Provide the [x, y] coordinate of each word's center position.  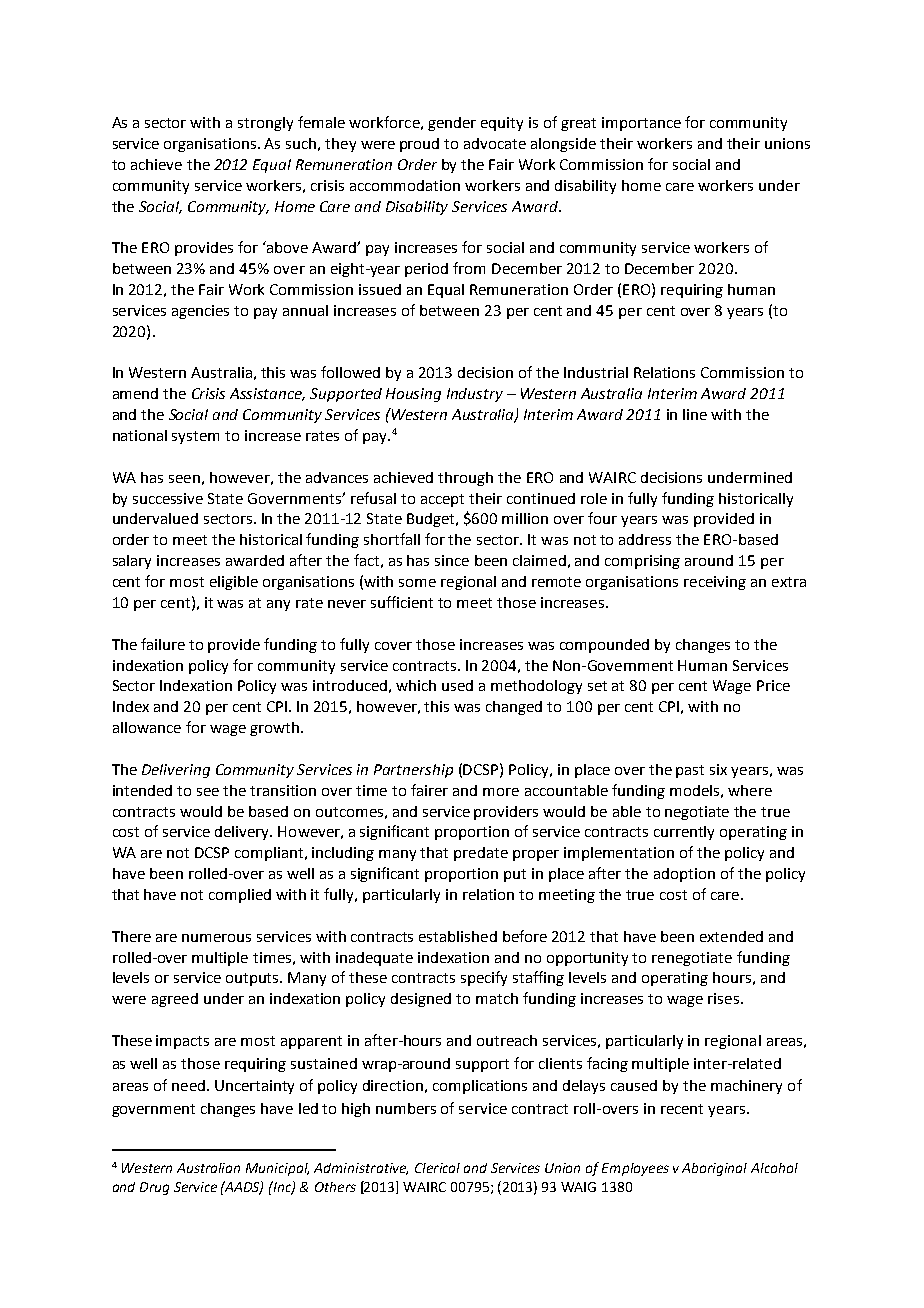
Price [773, 685]
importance [641, 124]
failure [163, 644]
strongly [265, 124]
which [416, 685]
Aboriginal [714, 1169]
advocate [495, 143]
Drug [154, 1188]
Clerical [437, 1168]
